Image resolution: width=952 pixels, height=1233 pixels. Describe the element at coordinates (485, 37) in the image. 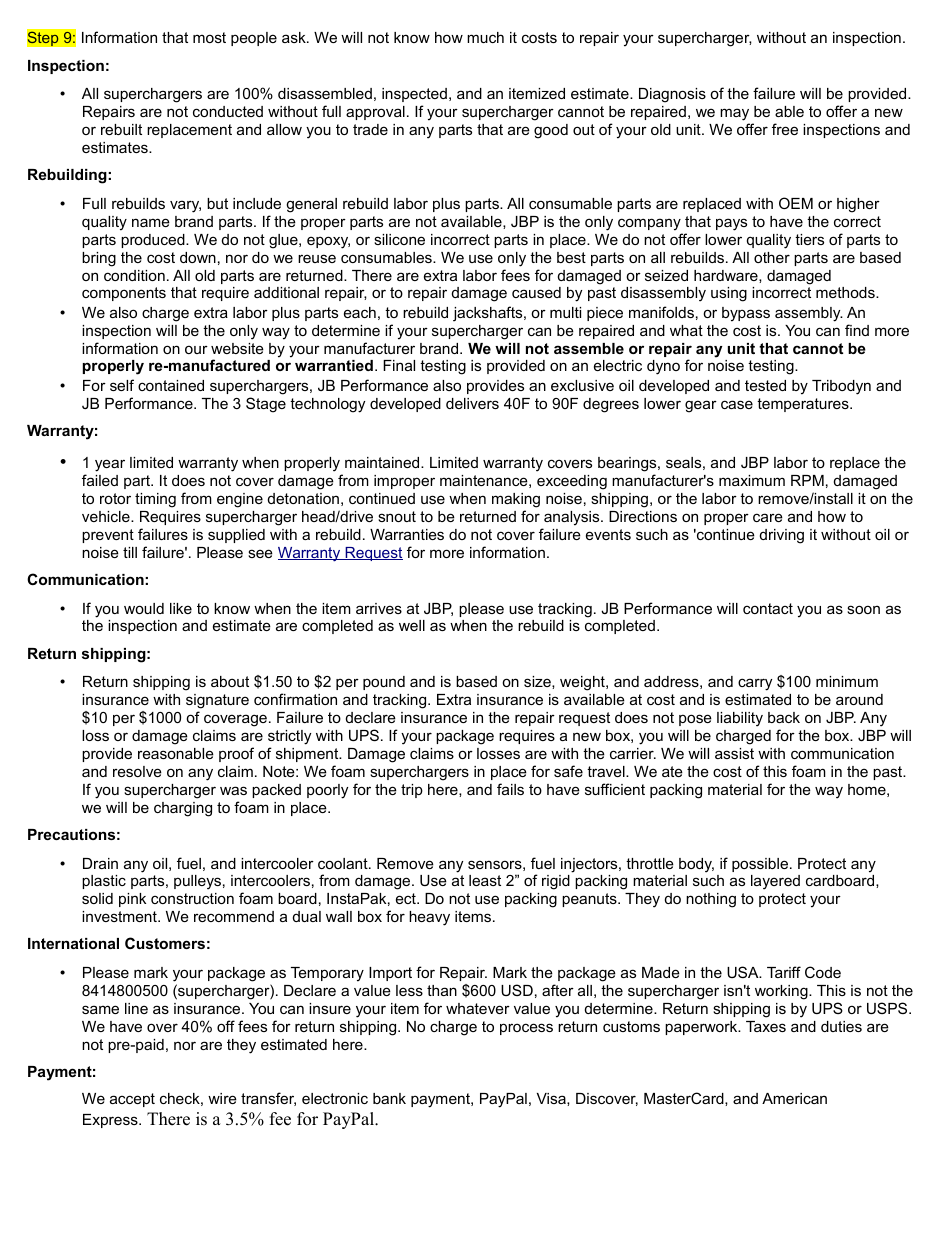

I see `much` at that location.
